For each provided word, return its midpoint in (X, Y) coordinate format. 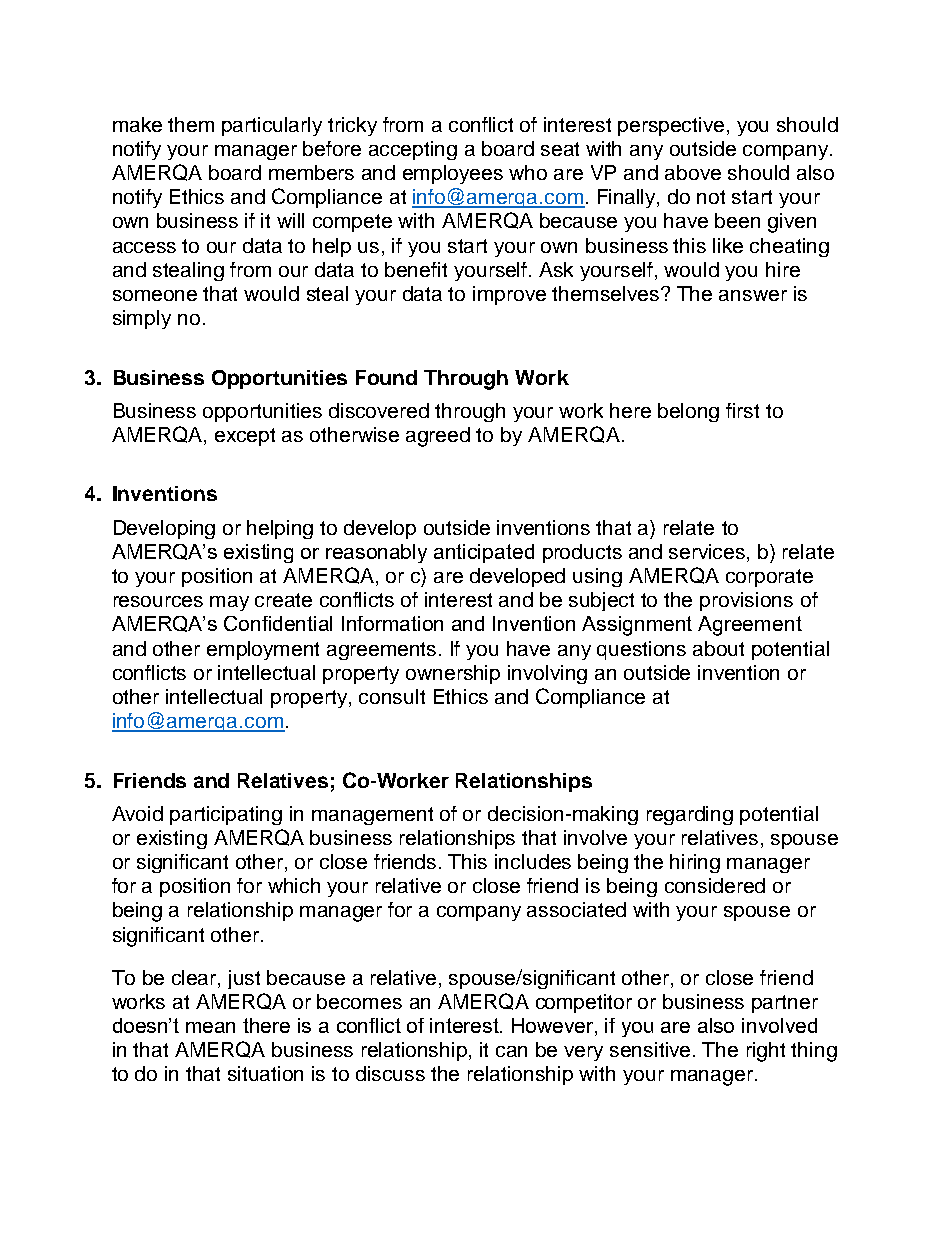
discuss (390, 1073)
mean (210, 1027)
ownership (453, 674)
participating (226, 815)
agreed (438, 437)
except (245, 437)
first (742, 410)
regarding (690, 815)
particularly (272, 126)
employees (453, 174)
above (693, 172)
